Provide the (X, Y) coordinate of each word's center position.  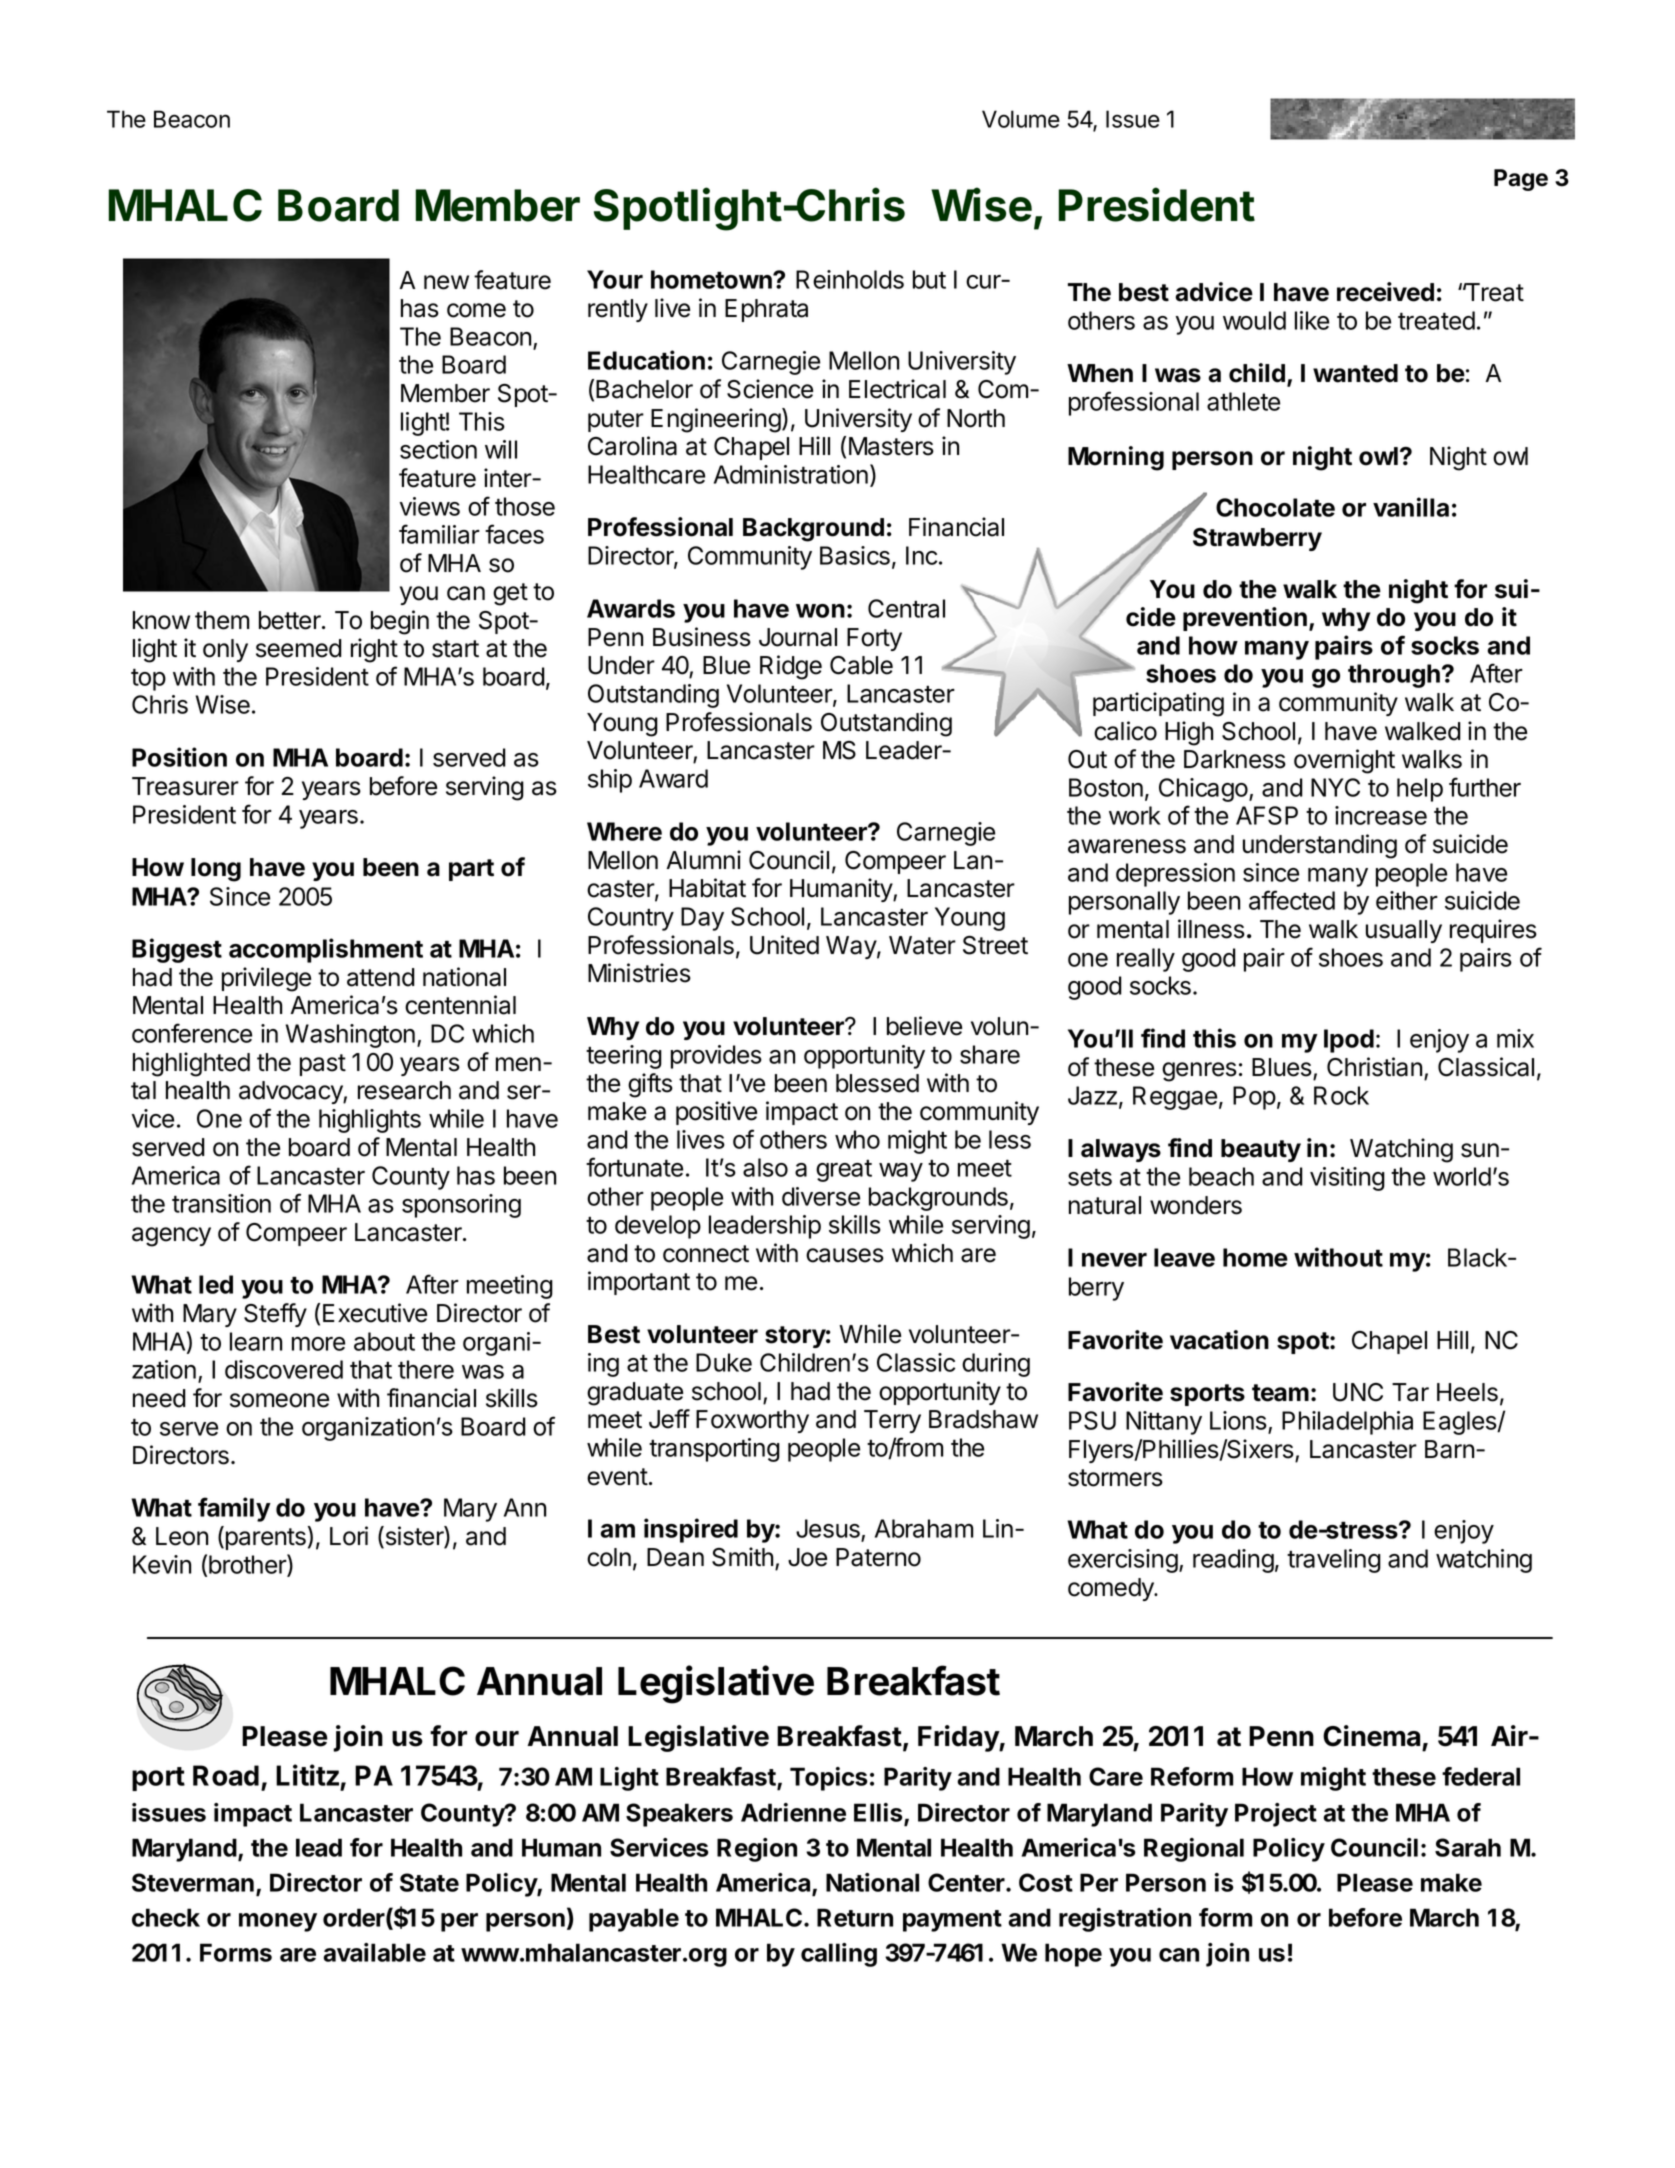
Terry (892, 1421)
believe (924, 1026)
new (446, 282)
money (278, 1922)
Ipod (1349, 1041)
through (1394, 676)
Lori (349, 1536)
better (291, 620)
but (929, 279)
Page (1521, 180)
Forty (874, 639)
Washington (350, 1036)
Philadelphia (1347, 1423)
